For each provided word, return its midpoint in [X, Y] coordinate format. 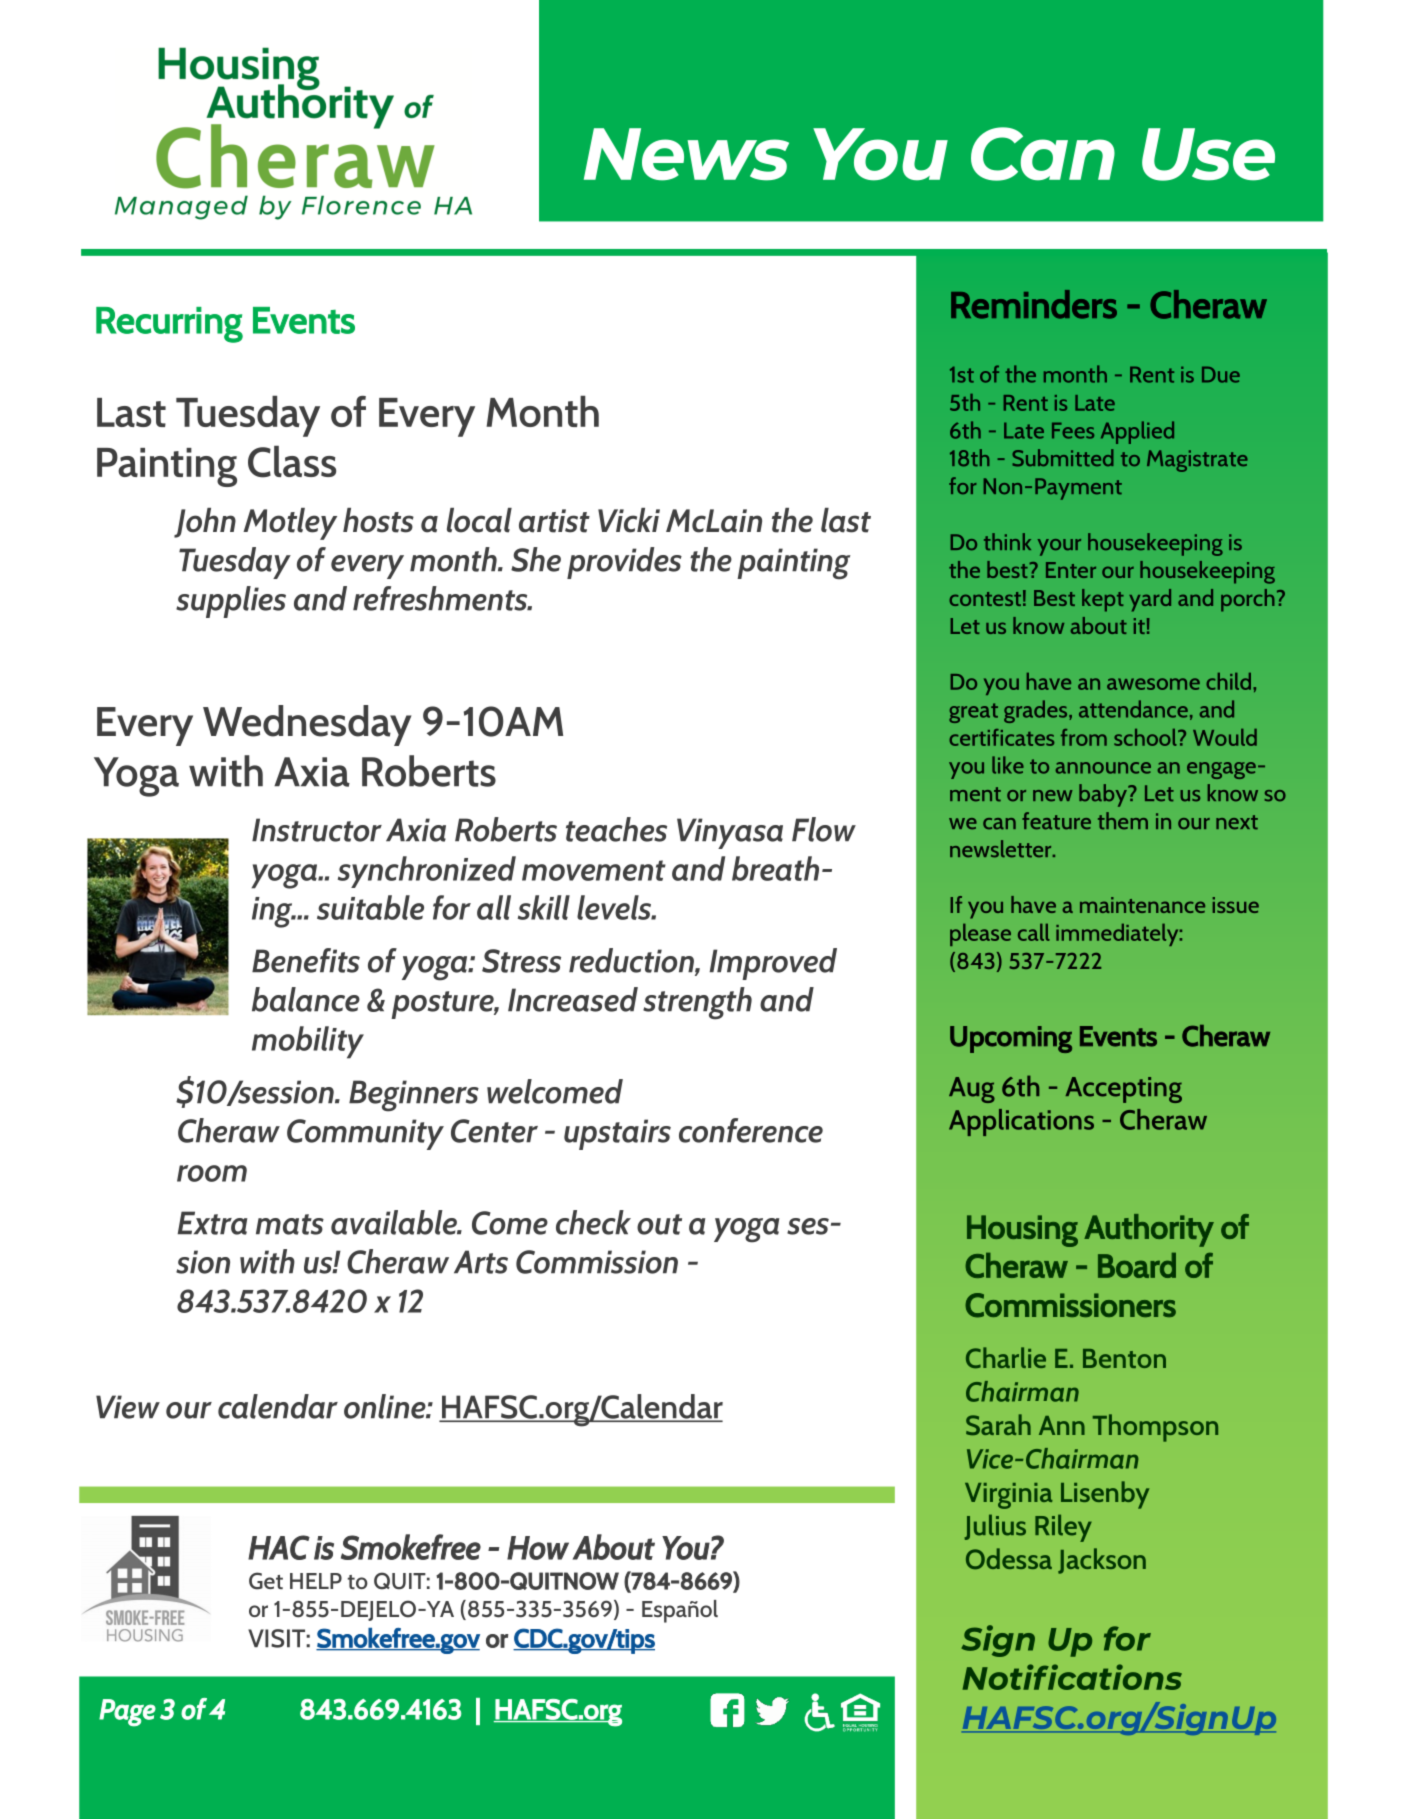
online [386, 1406]
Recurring [169, 325]
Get [266, 1581]
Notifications [1072, 1677]
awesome [1153, 684]
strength [697, 1003]
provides [624, 563]
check [593, 1222]
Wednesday [307, 725]
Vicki [629, 520]
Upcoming [1011, 1039]
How [538, 1548]
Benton [1124, 1358]
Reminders [1034, 304]
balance [306, 999]
